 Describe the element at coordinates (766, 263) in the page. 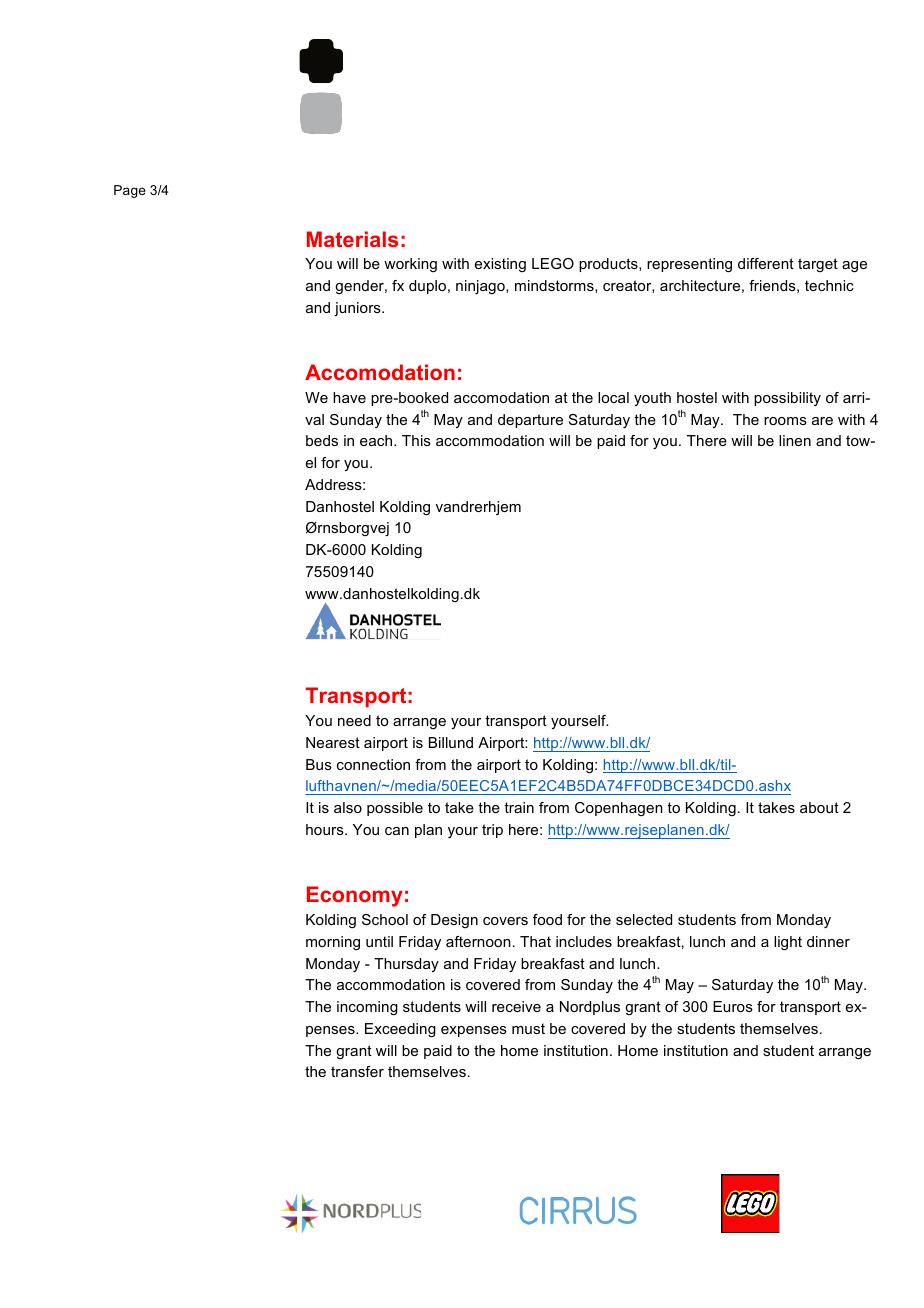

I see `different` at that location.
